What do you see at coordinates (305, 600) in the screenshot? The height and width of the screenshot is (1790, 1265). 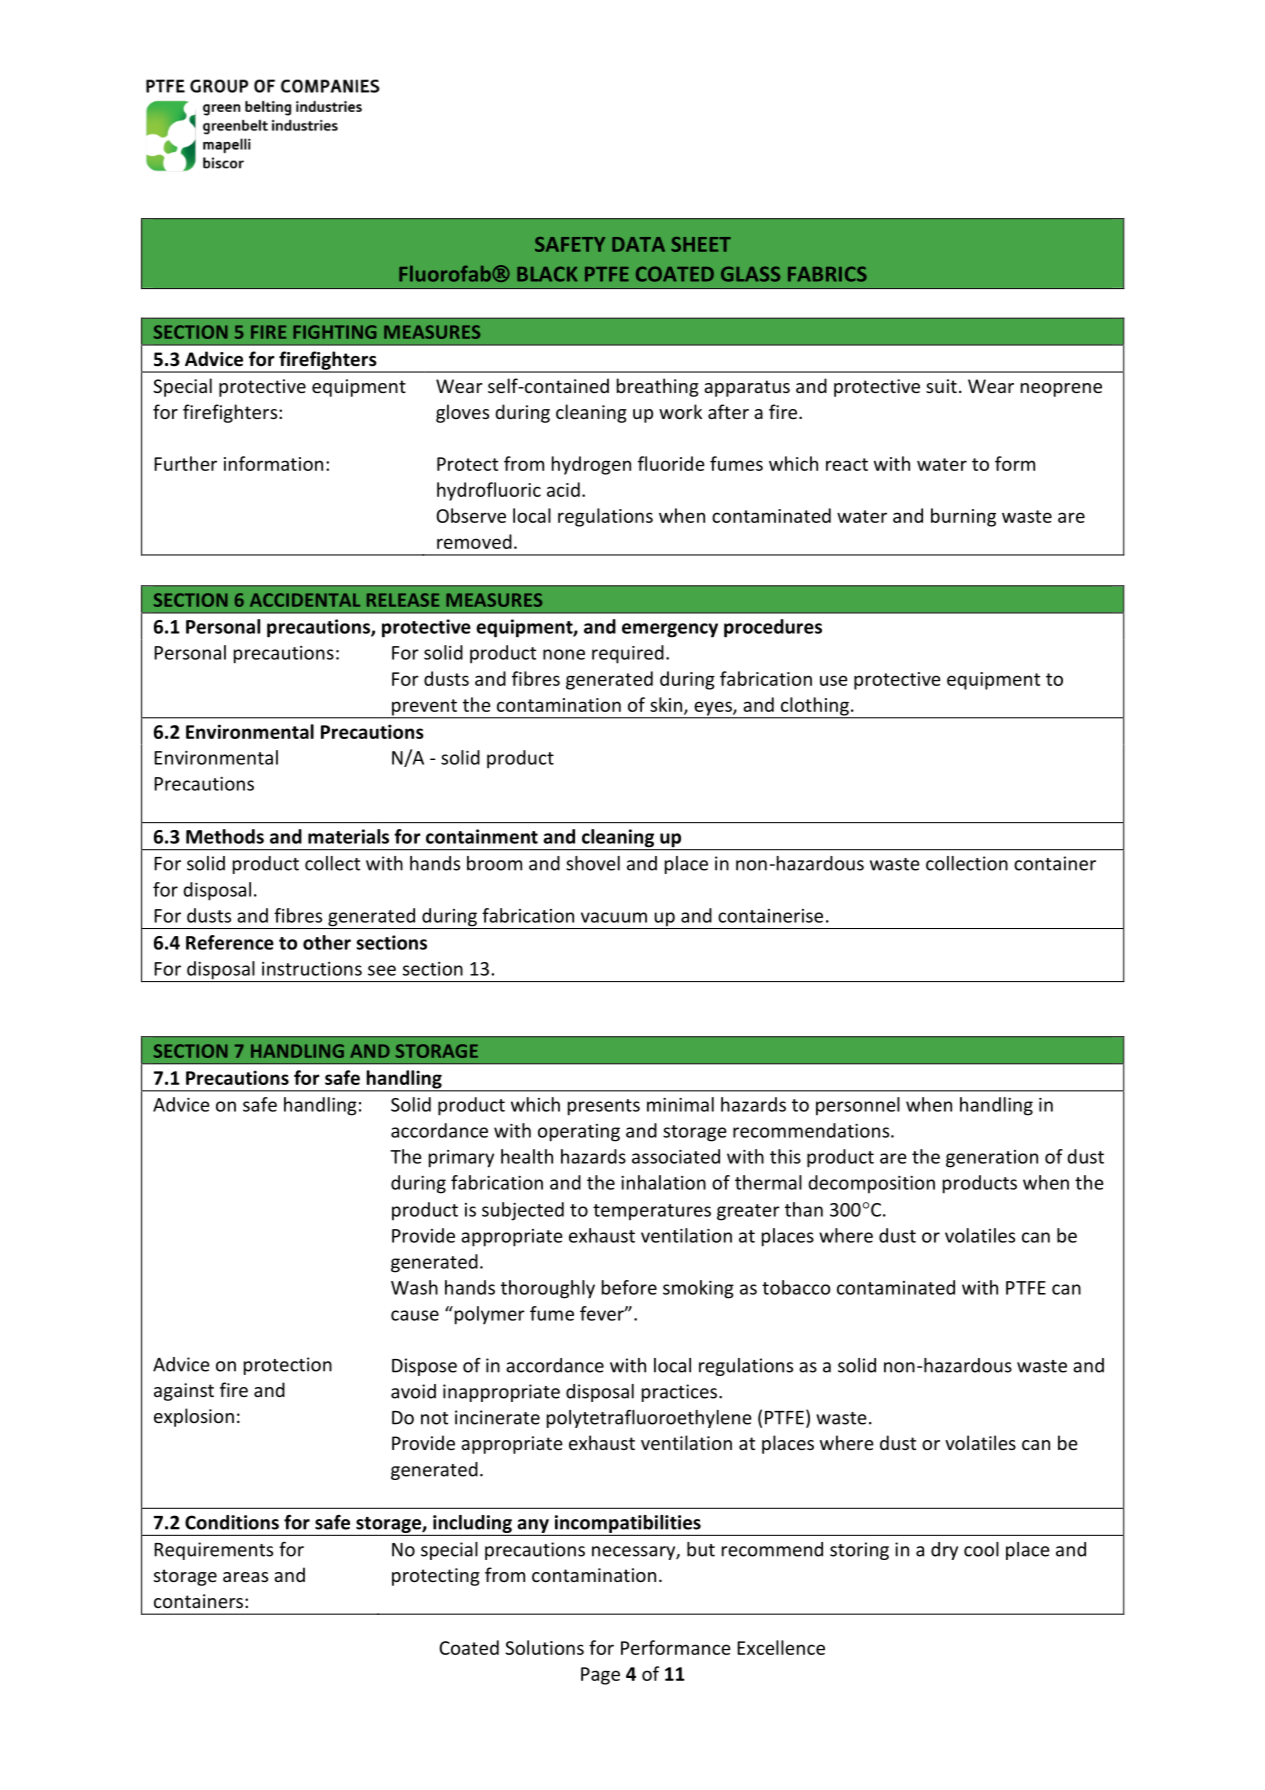 I see `ACCIDENTAL` at bounding box center [305, 600].
